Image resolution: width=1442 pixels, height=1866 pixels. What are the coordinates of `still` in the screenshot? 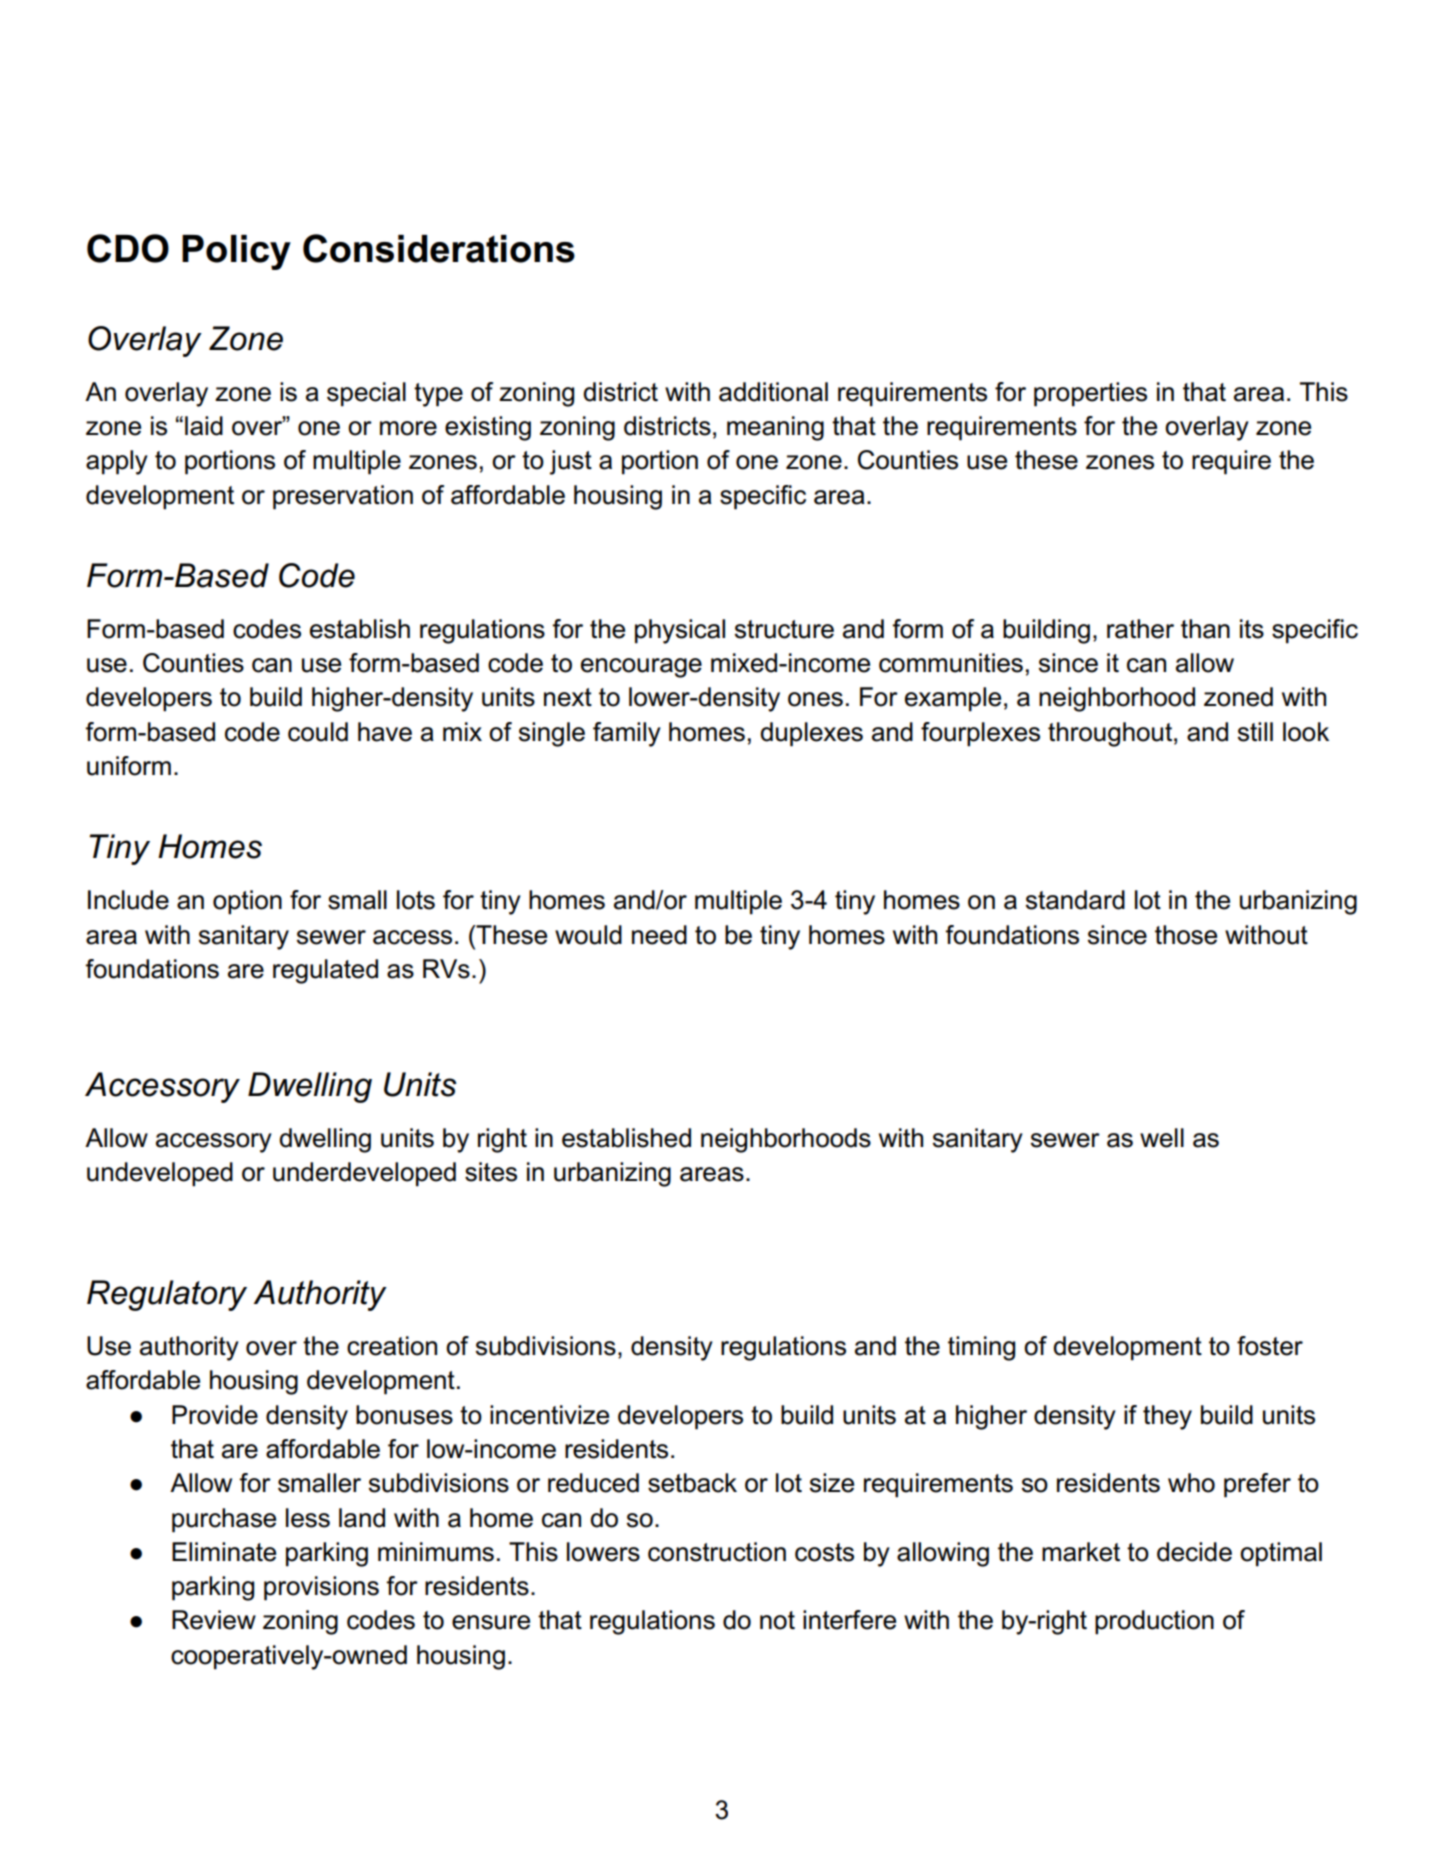 It's located at (1255, 732).
